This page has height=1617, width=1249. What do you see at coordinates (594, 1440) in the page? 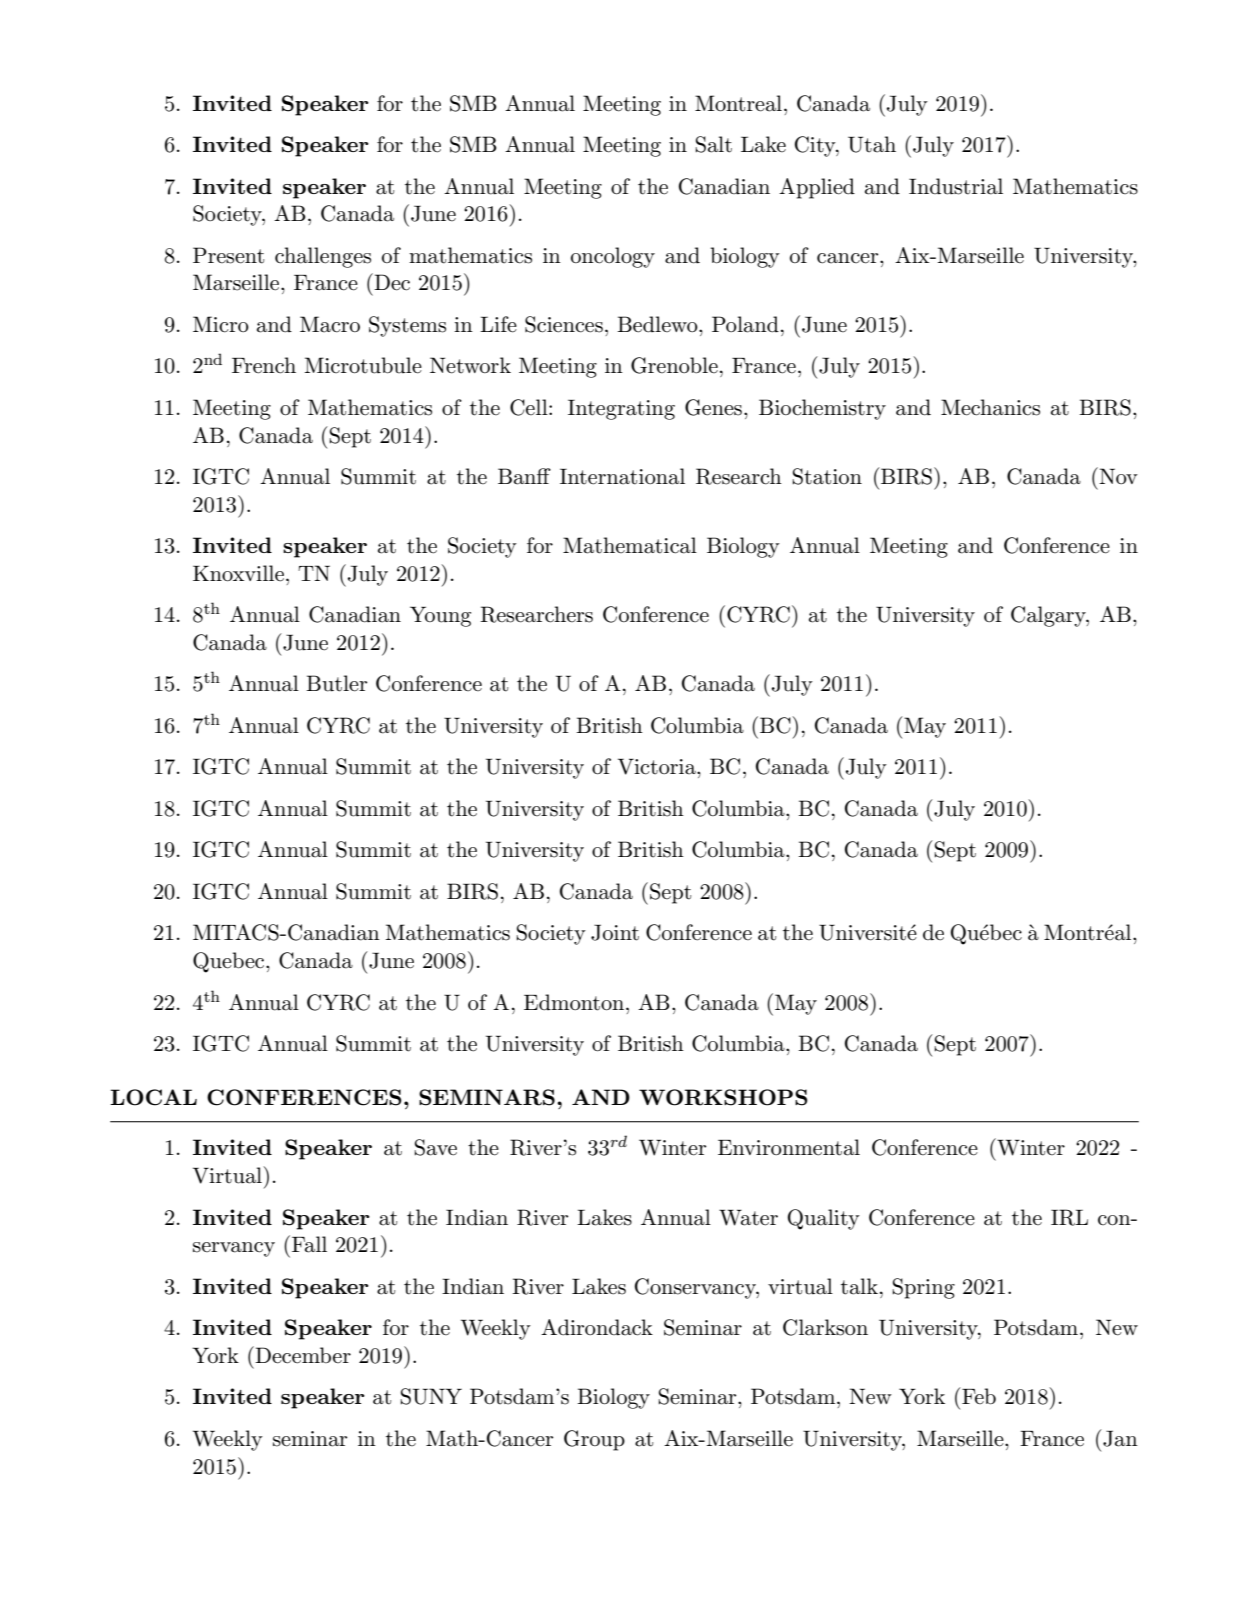
I see `Group` at bounding box center [594, 1440].
